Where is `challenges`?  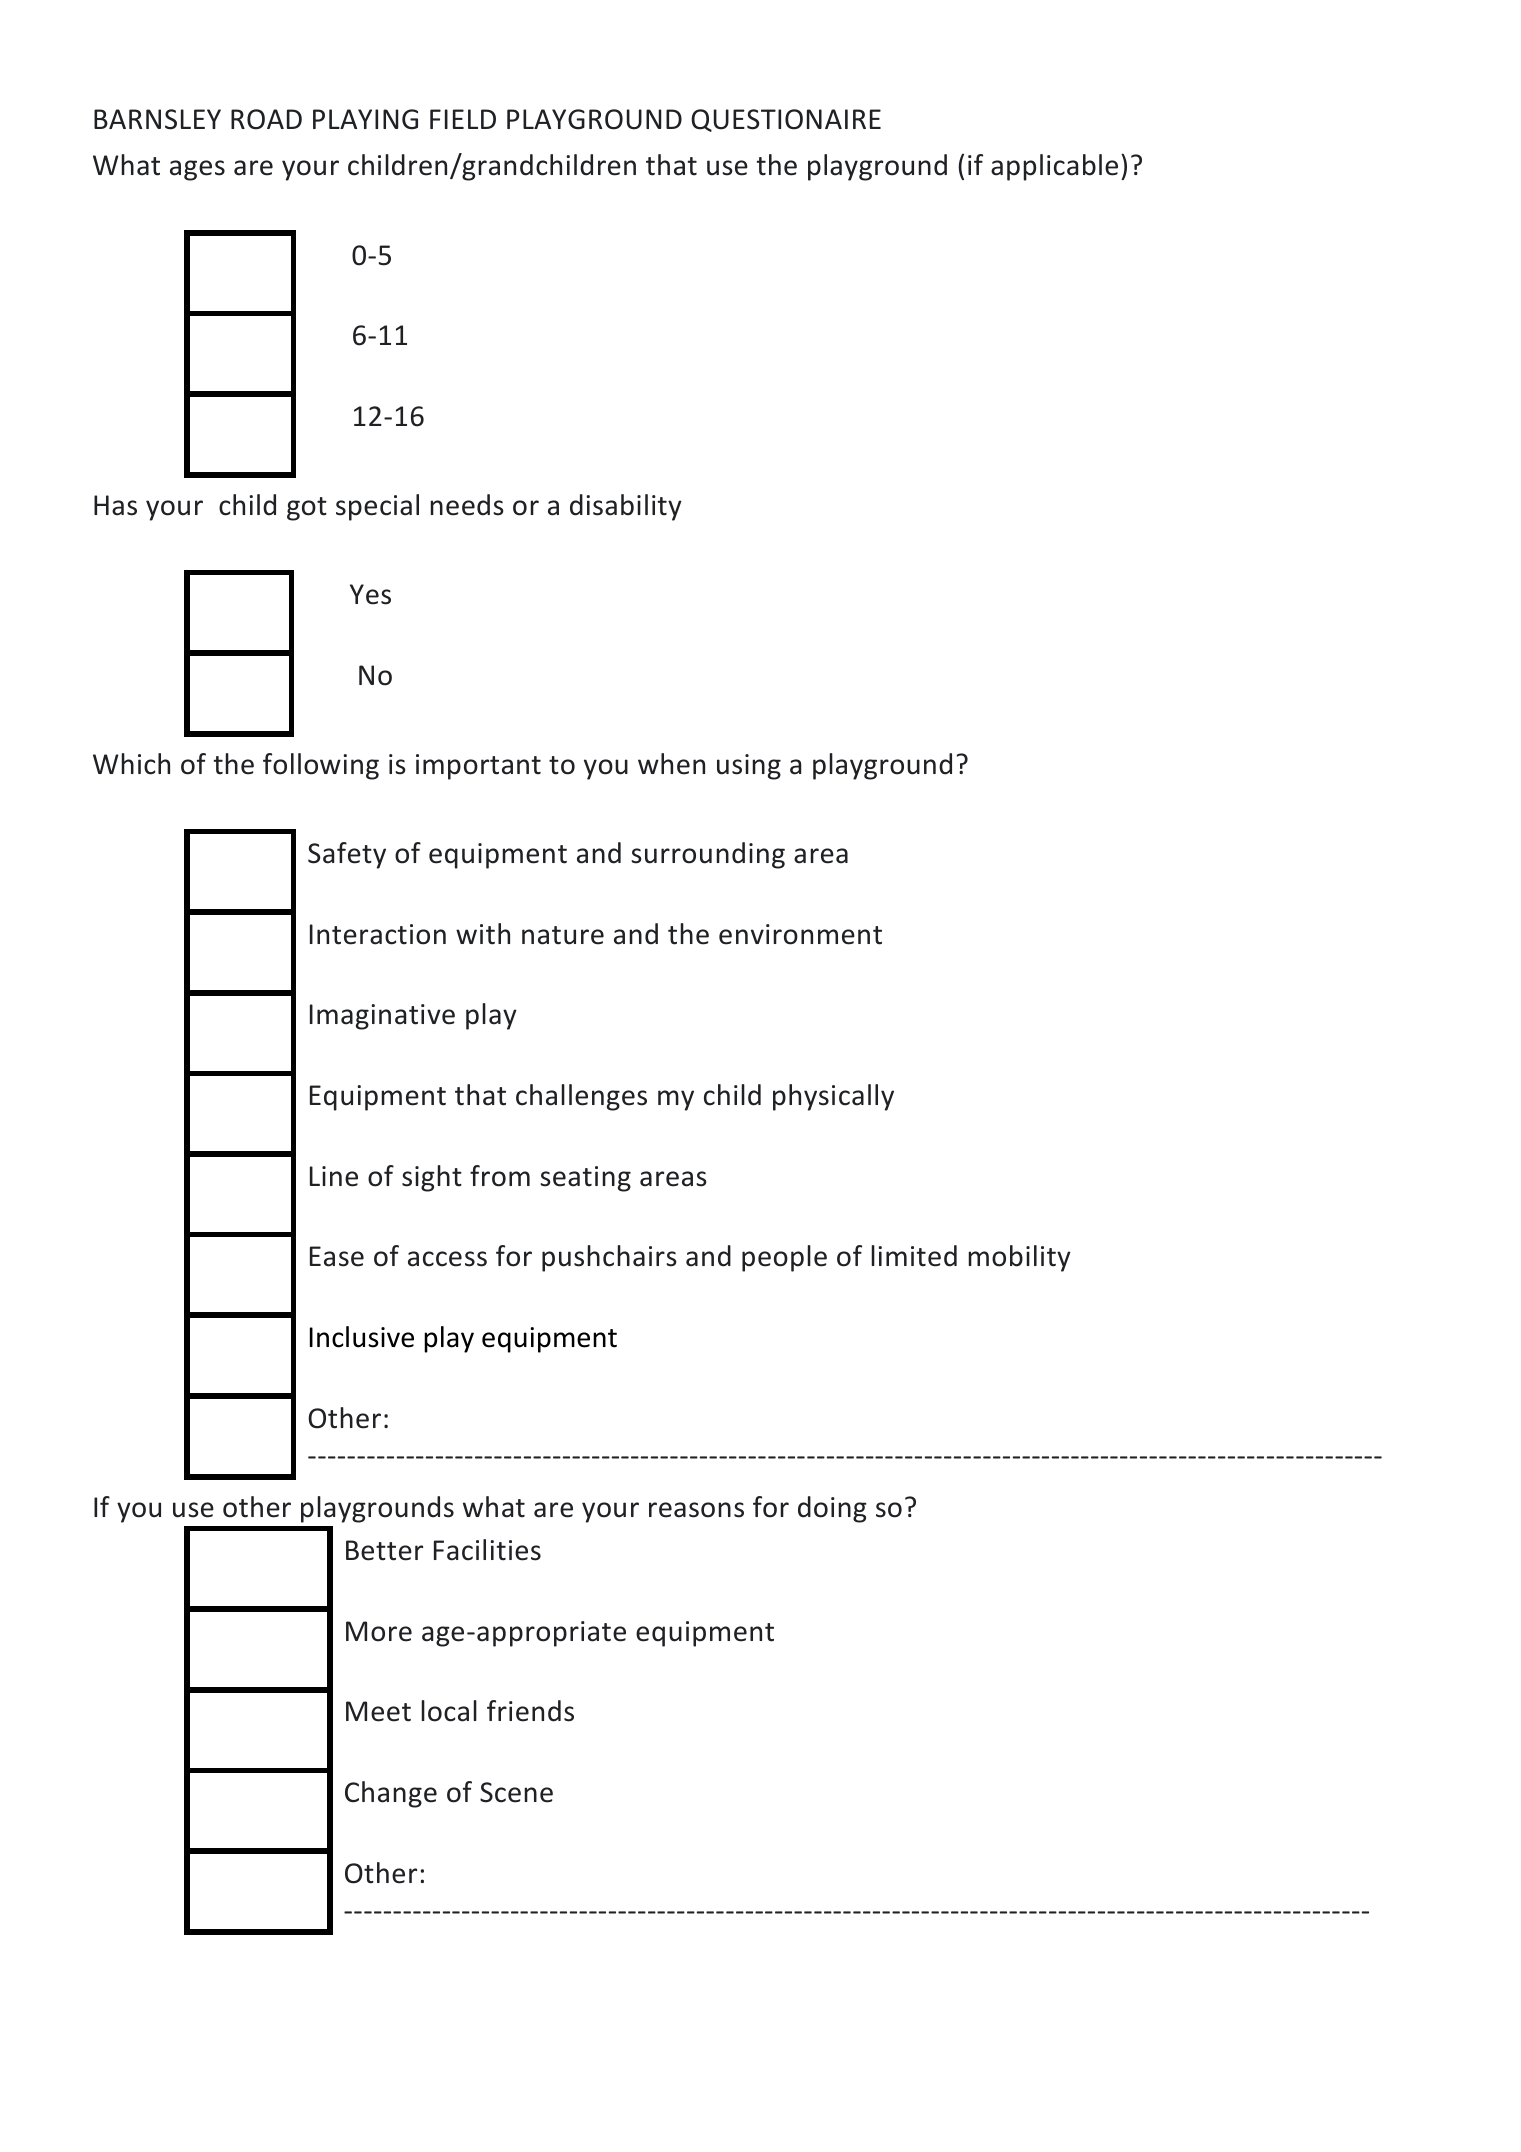
challenges is located at coordinates (581, 1097).
